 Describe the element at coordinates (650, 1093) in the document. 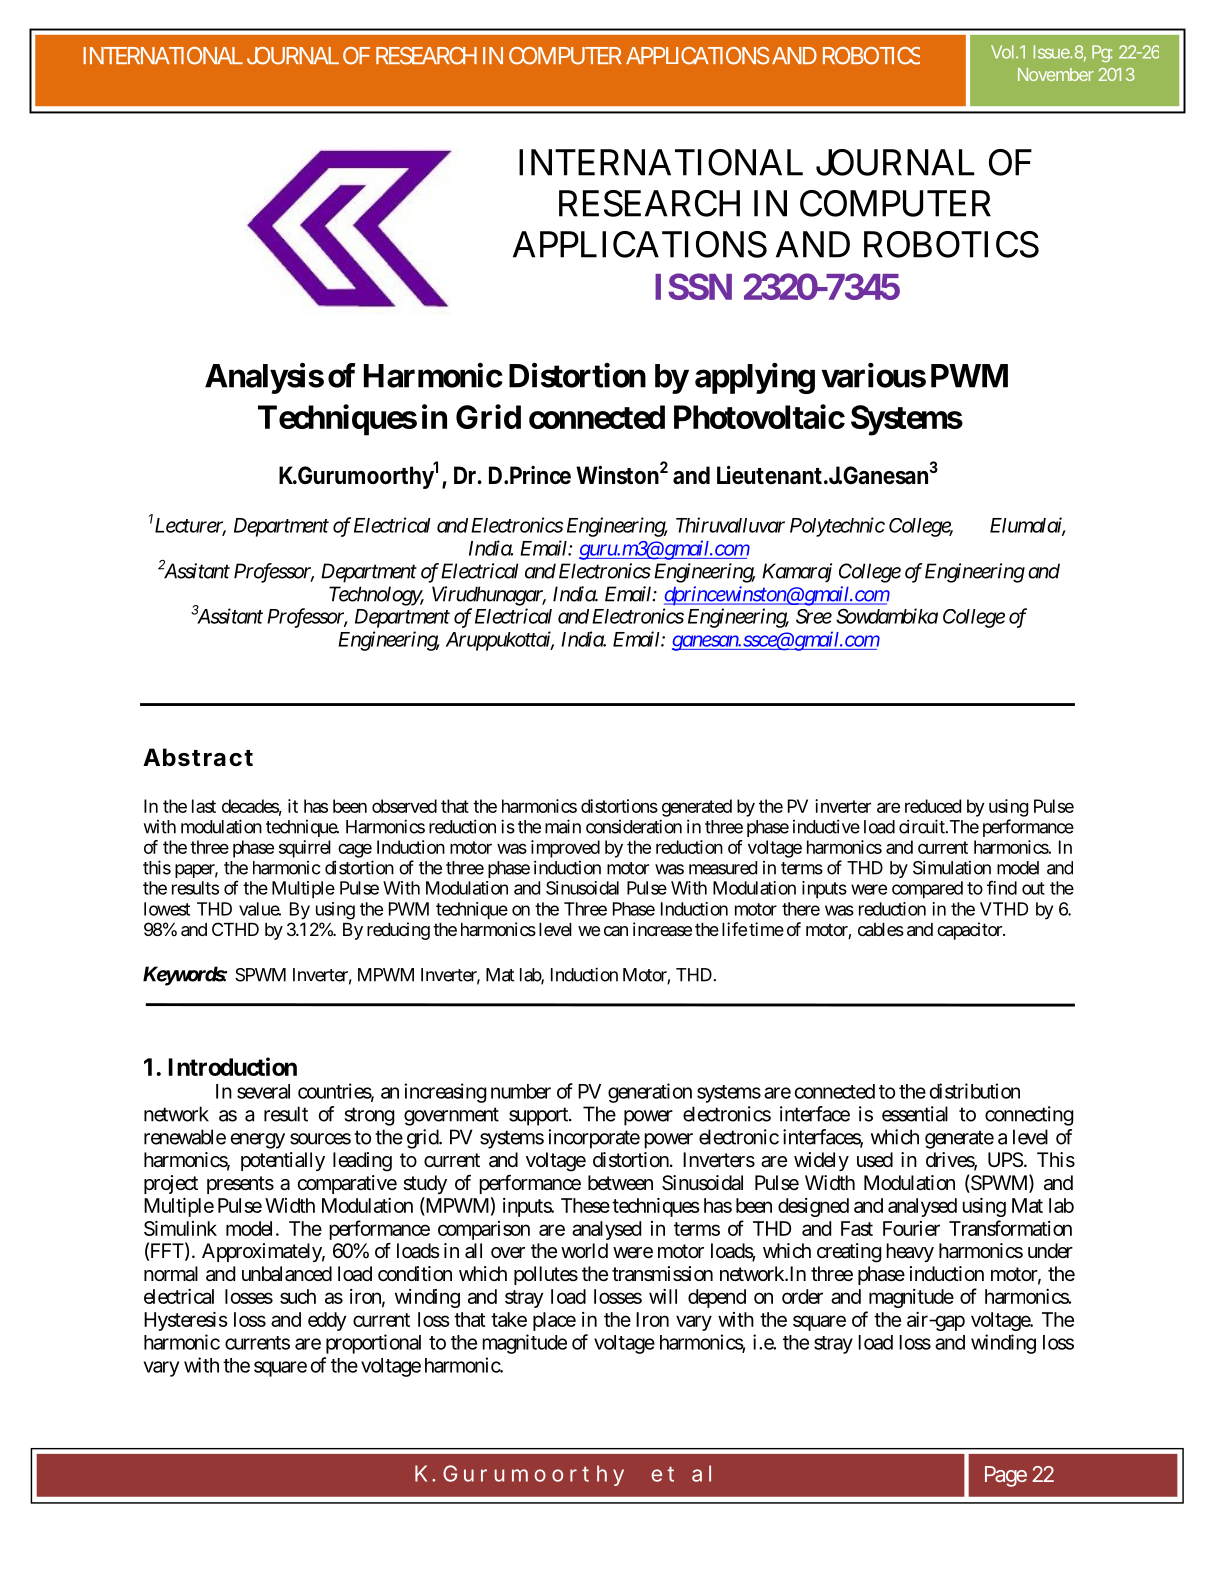

I see `generation` at that location.
